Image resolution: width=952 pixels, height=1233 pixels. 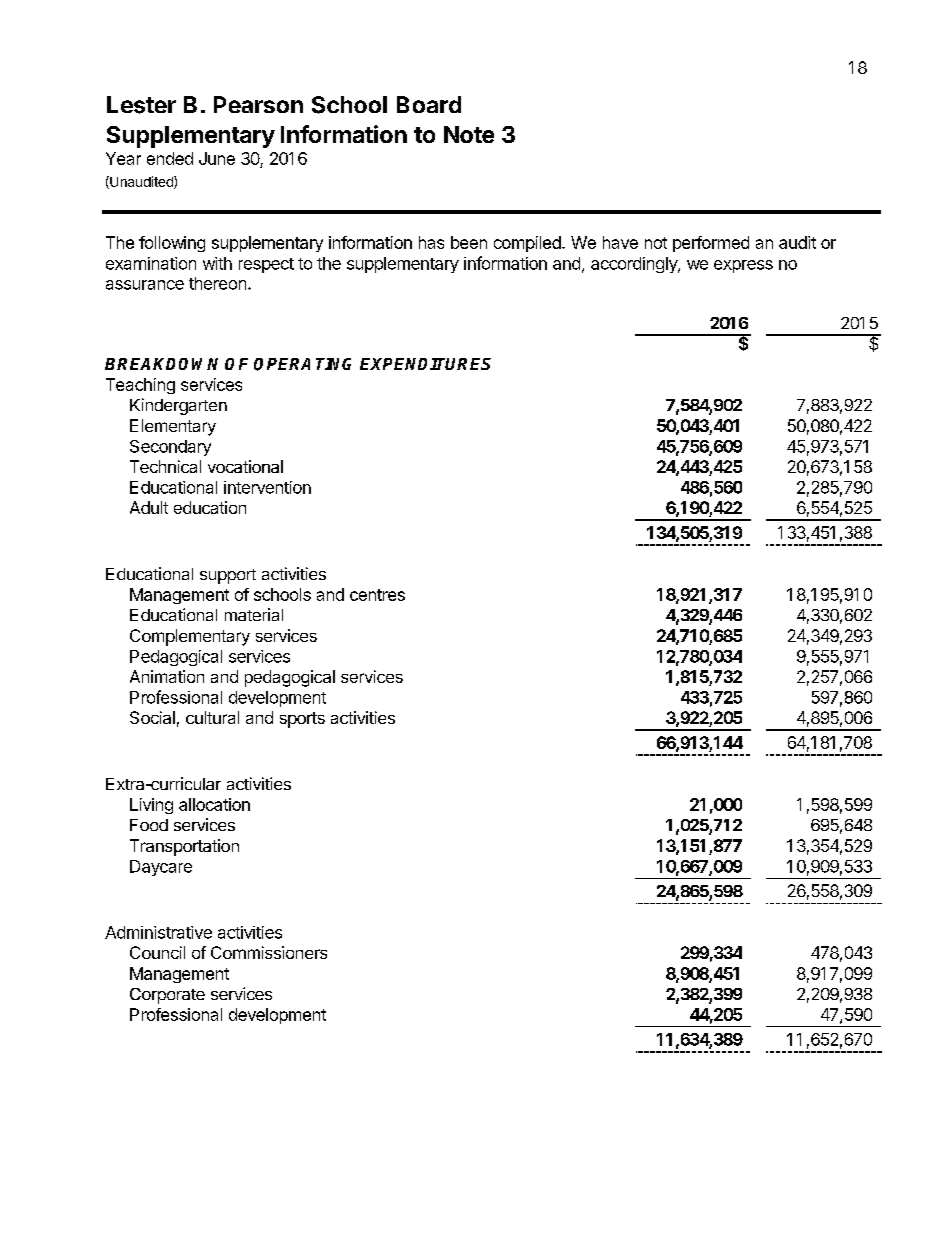 I want to click on Corporate, so click(x=167, y=996).
